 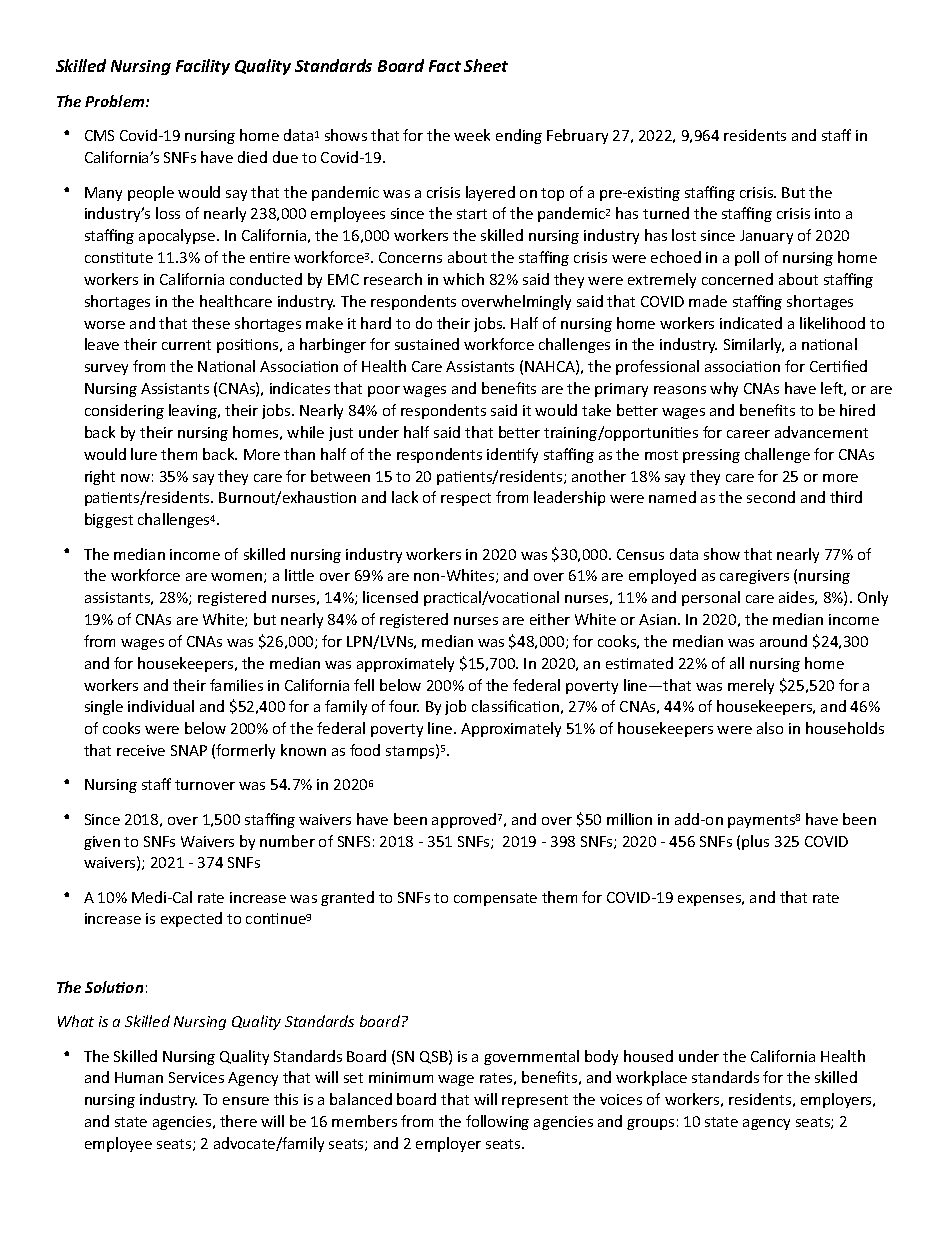 I want to click on Similarly, so click(x=754, y=345).
